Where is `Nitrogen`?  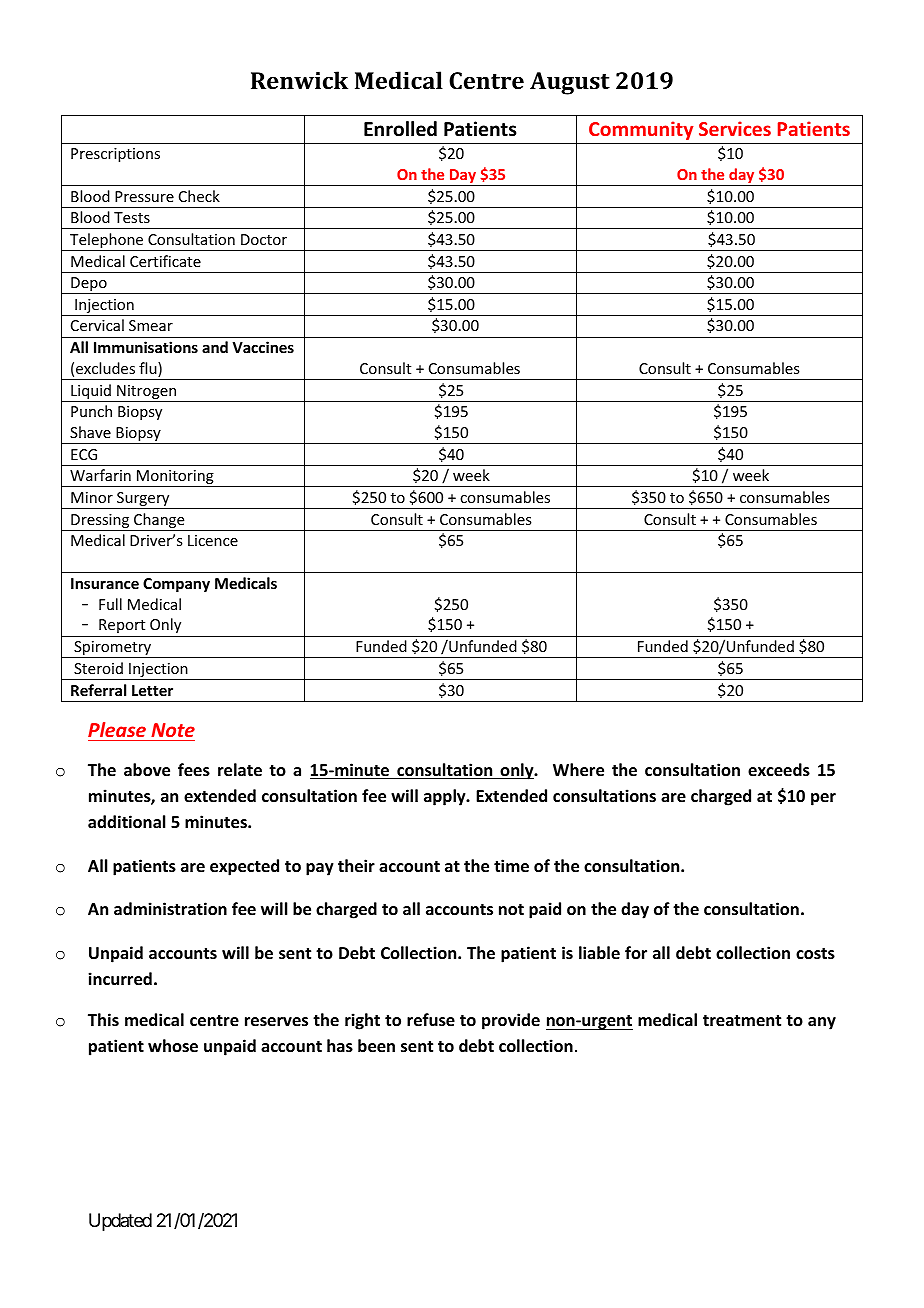 Nitrogen is located at coordinates (147, 393).
